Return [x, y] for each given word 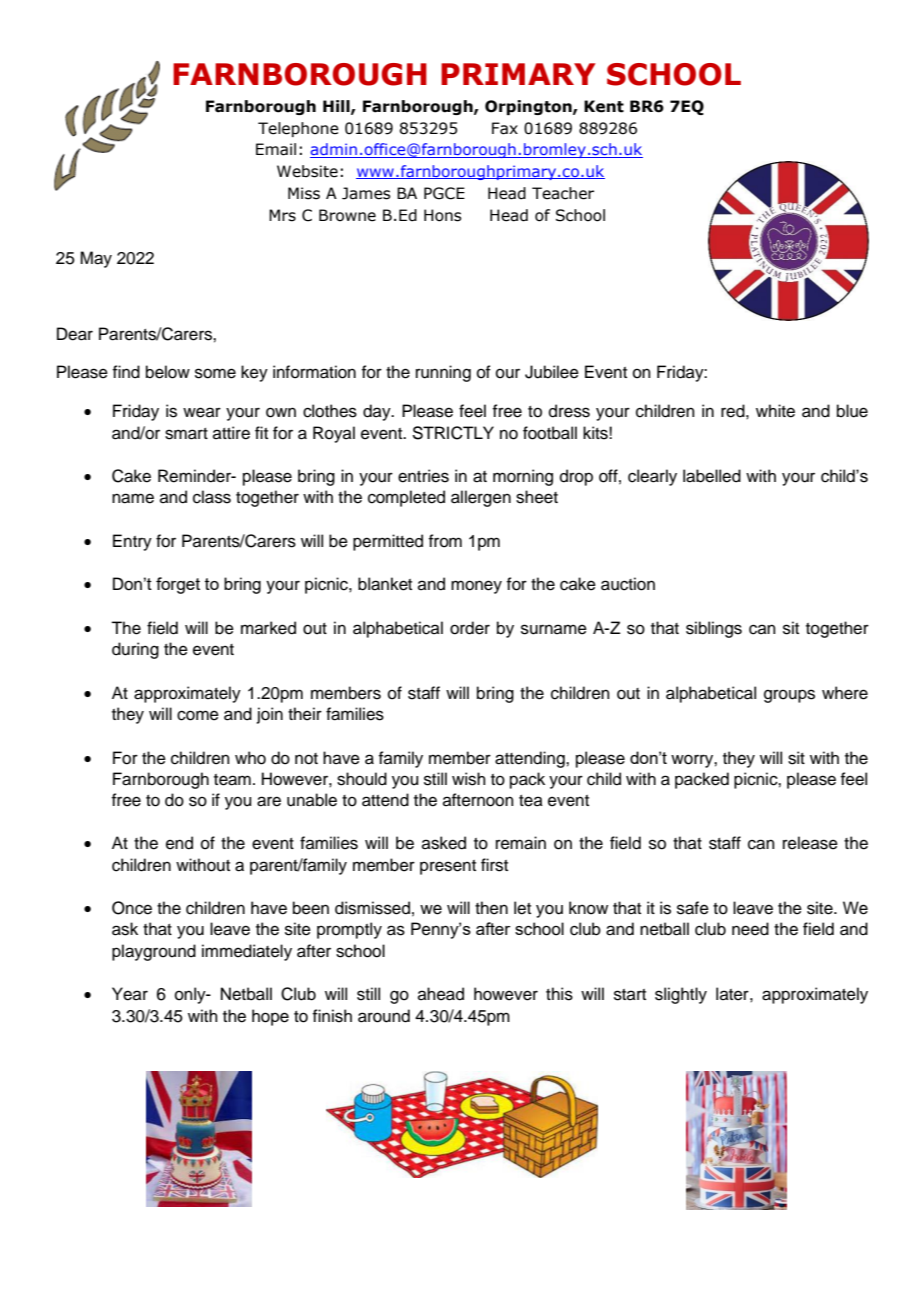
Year [130, 994]
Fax [505, 128]
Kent [604, 106]
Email [276, 149]
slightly [681, 995]
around [384, 1016]
